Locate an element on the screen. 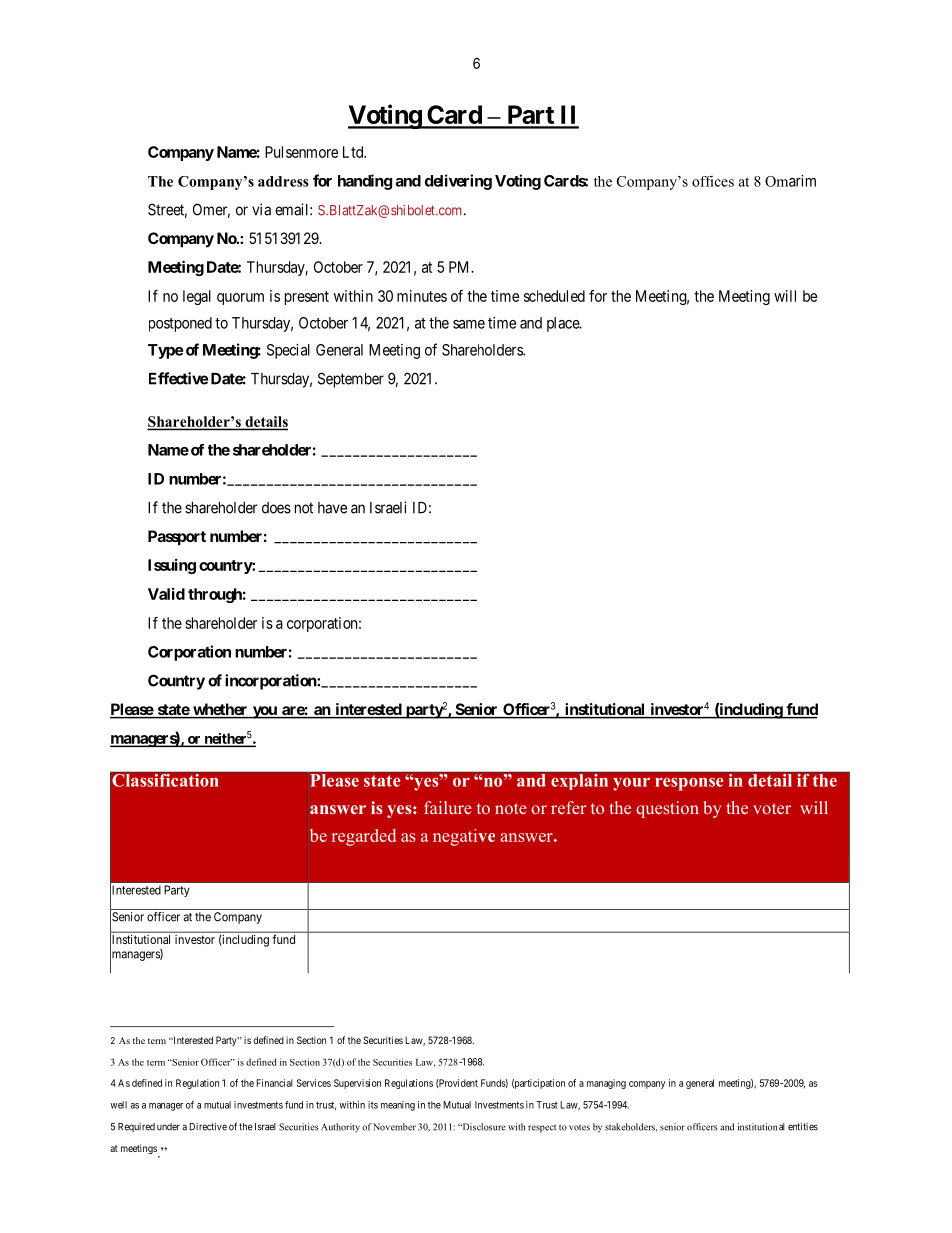 The height and width of the screenshot is (1233, 952). voter is located at coordinates (772, 808).
